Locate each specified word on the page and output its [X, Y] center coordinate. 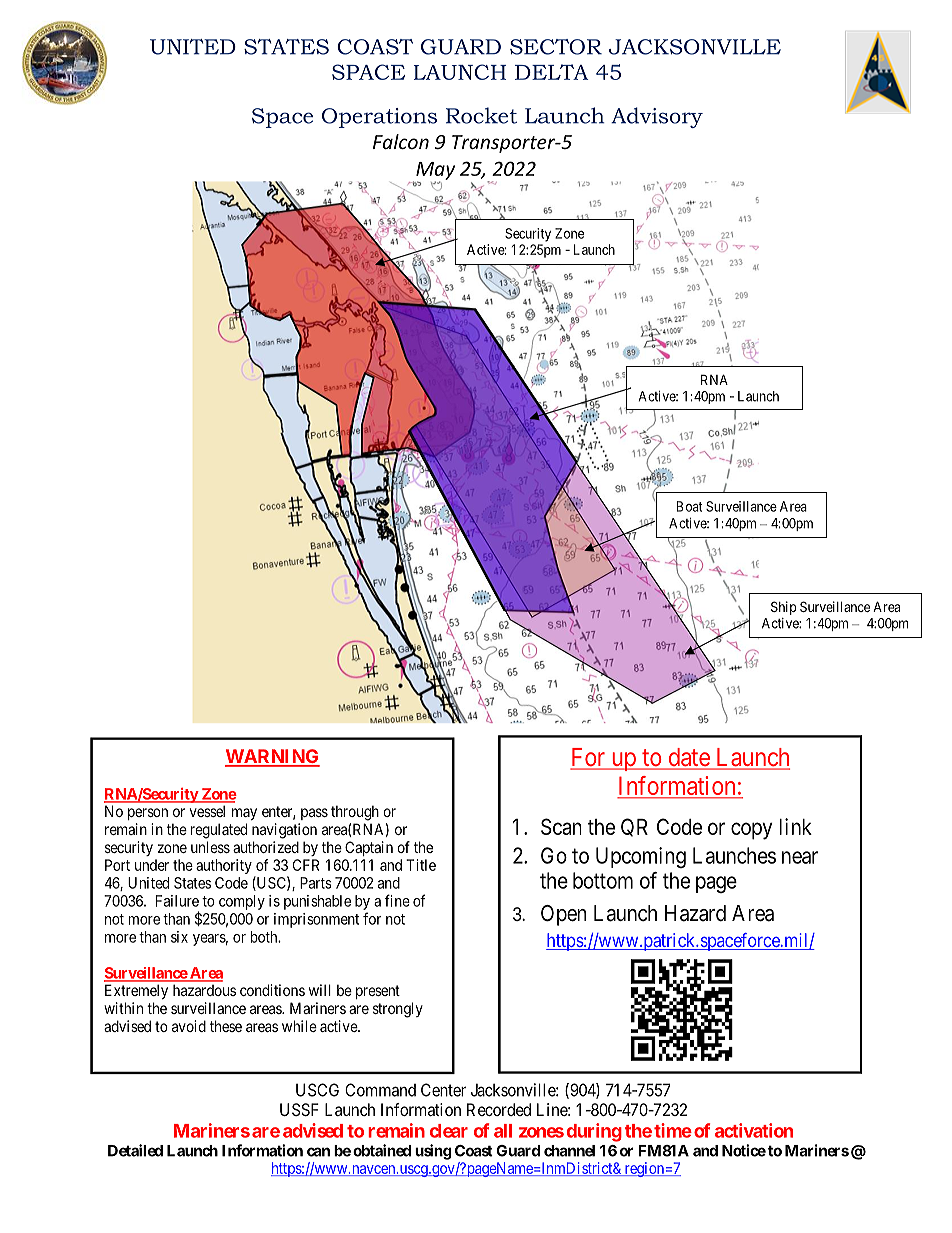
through [355, 813]
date [688, 758]
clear [449, 1131]
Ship [783, 608]
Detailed [135, 1150]
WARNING [272, 757]
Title [421, 865]
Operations [379, 118]
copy [751, 831]
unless [210, 847]
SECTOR [556, 47]
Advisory [657, 117]
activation [754, 1130]
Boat [689, 506]
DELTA [551, 72]
